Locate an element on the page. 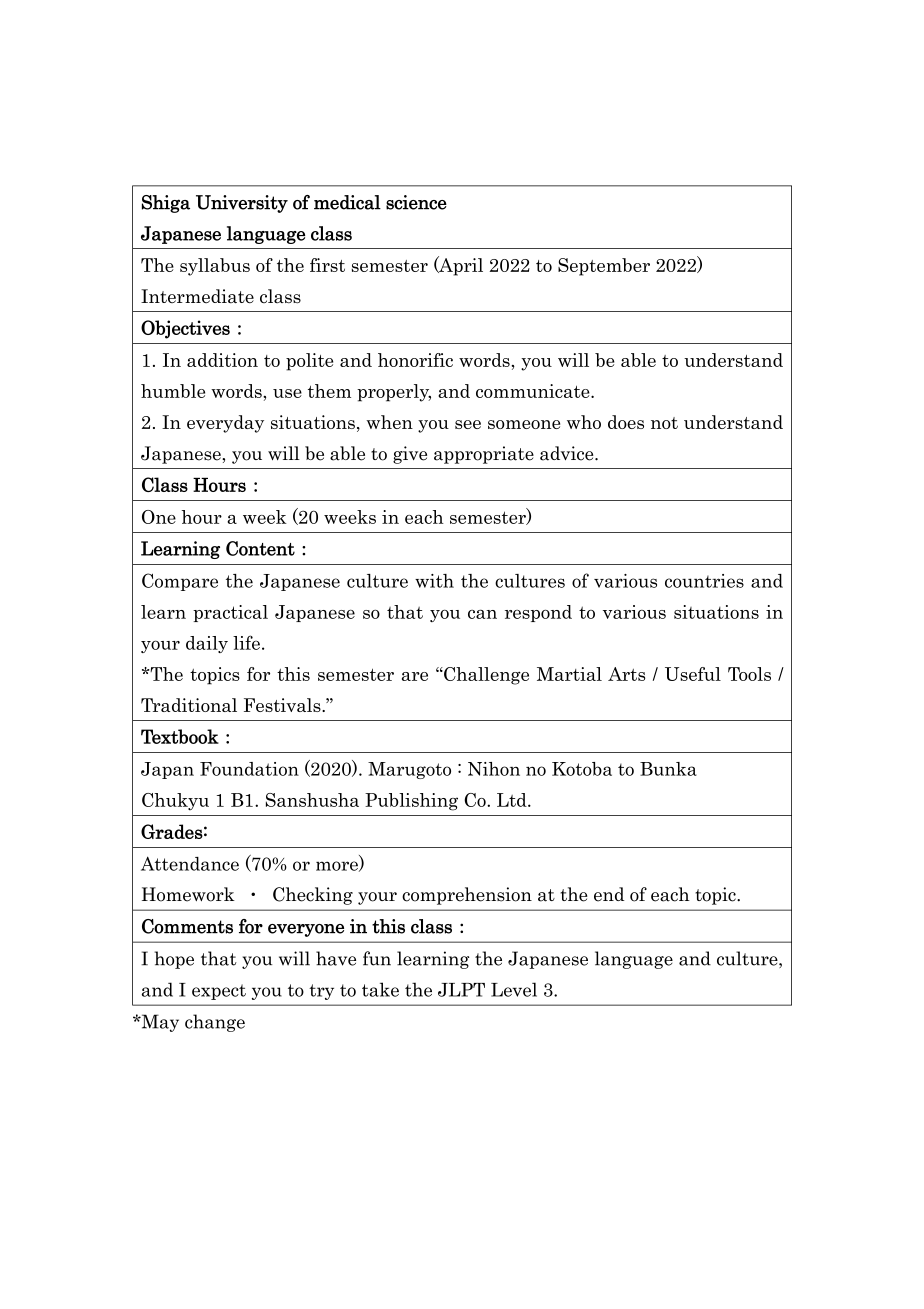 Image resolution: width=924 pixels, height=1309 pixels. September is located at coordinates (604, 267).
